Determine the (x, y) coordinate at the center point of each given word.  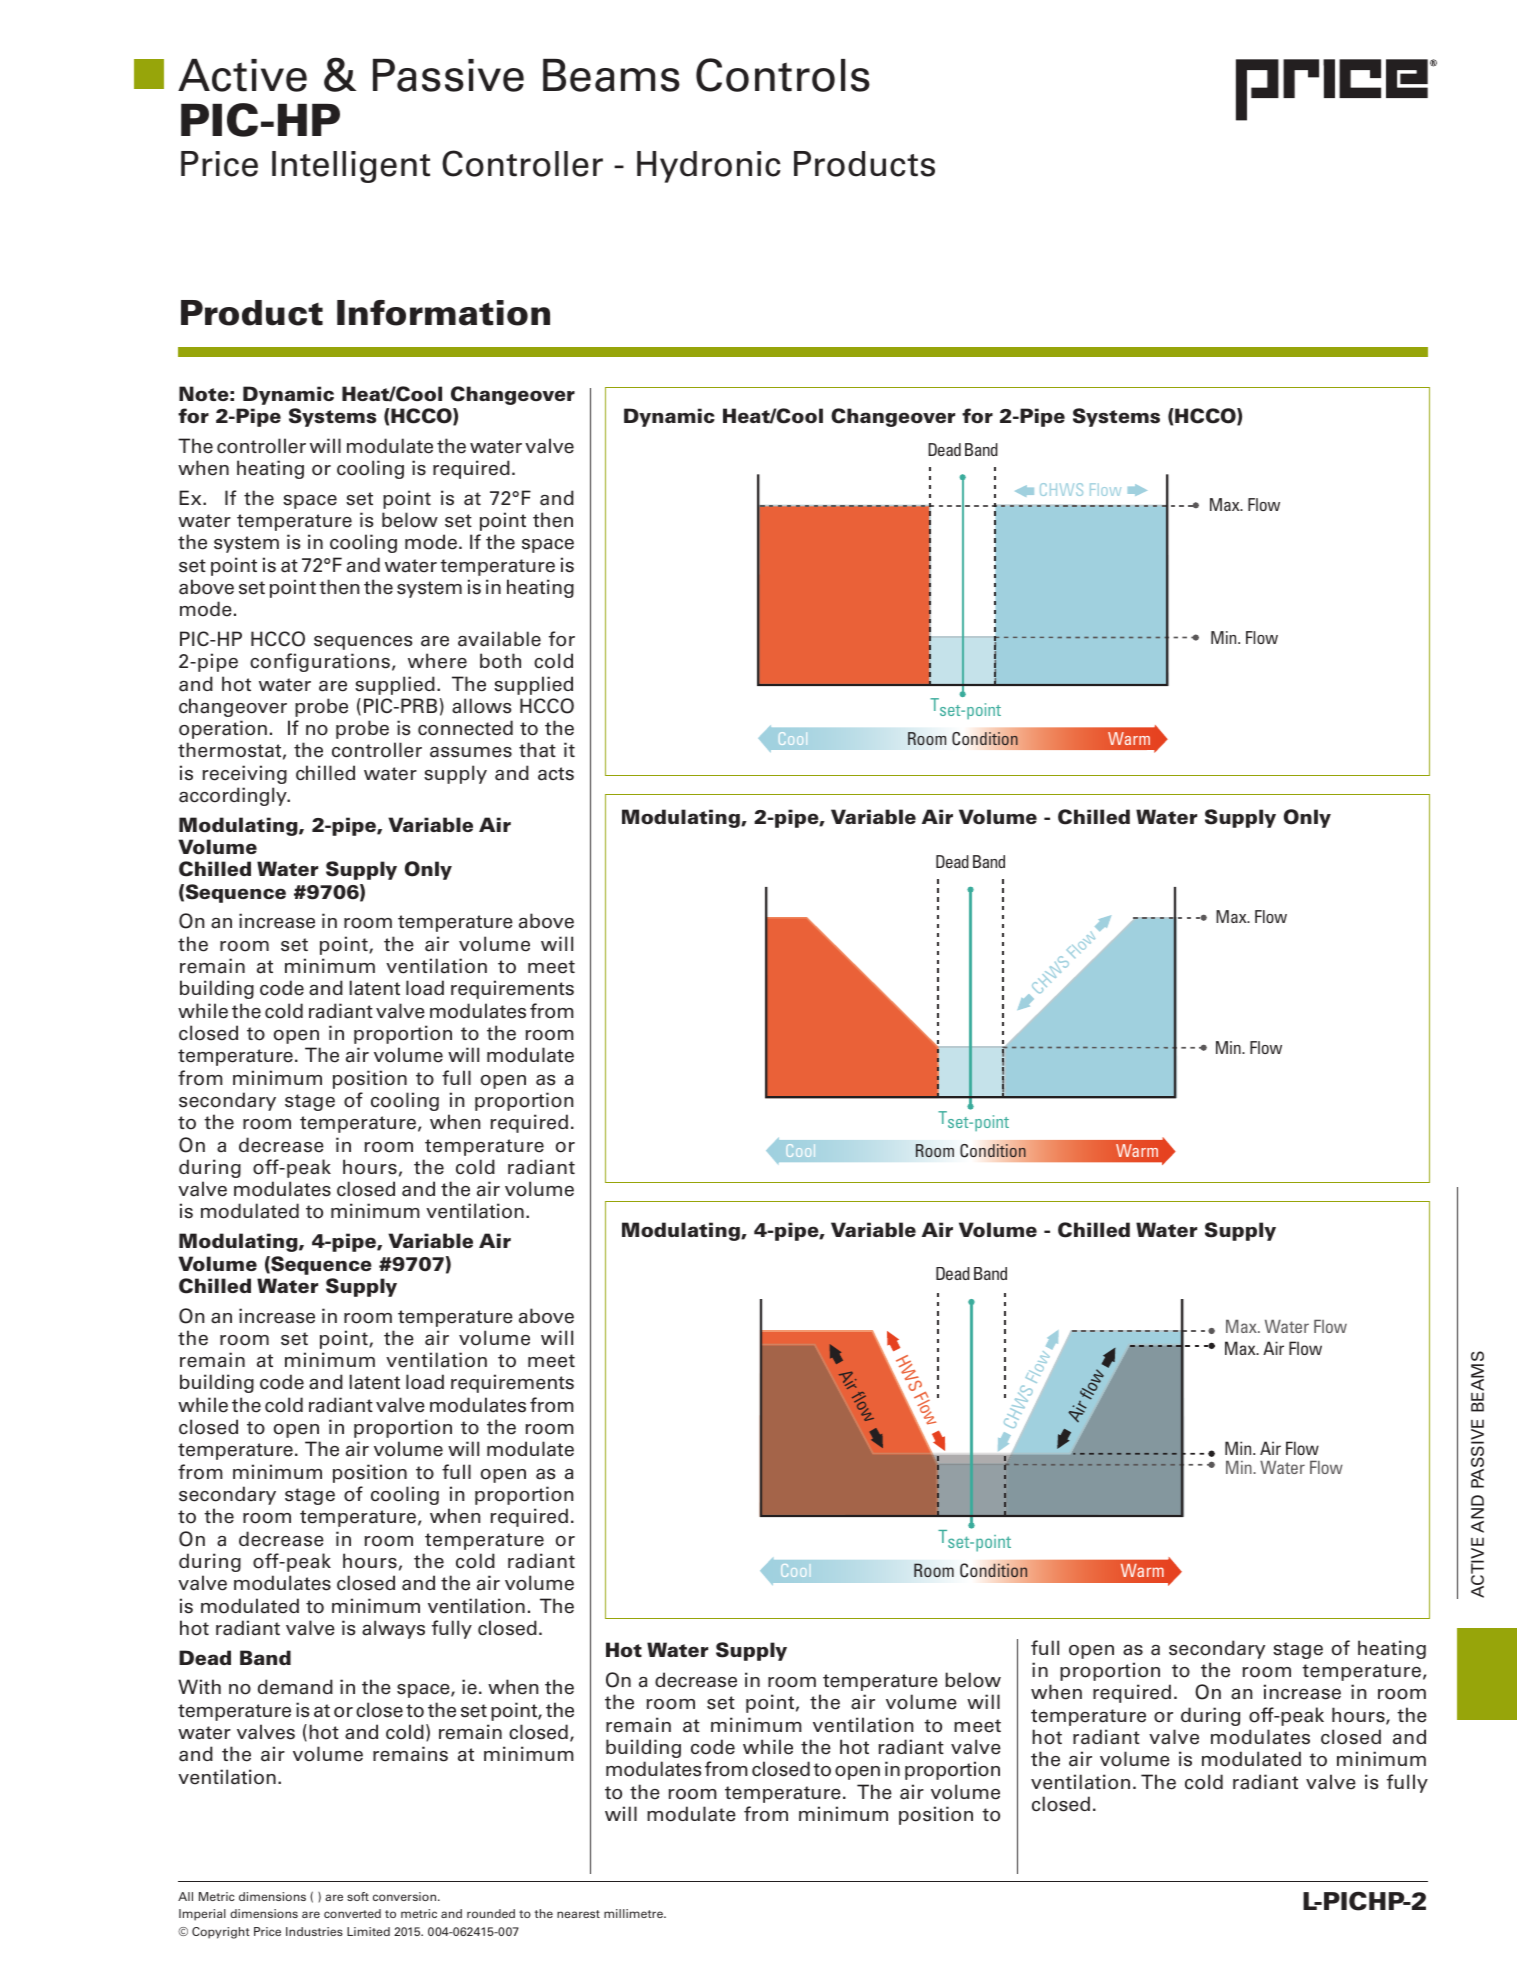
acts (556, 774)
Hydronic (709, 167)
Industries (314, 1931)
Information (443, 313)
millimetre (634, 1913)
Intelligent (351, 167)
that (537, 750)
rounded (491, 1913)
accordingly (234, 796)
